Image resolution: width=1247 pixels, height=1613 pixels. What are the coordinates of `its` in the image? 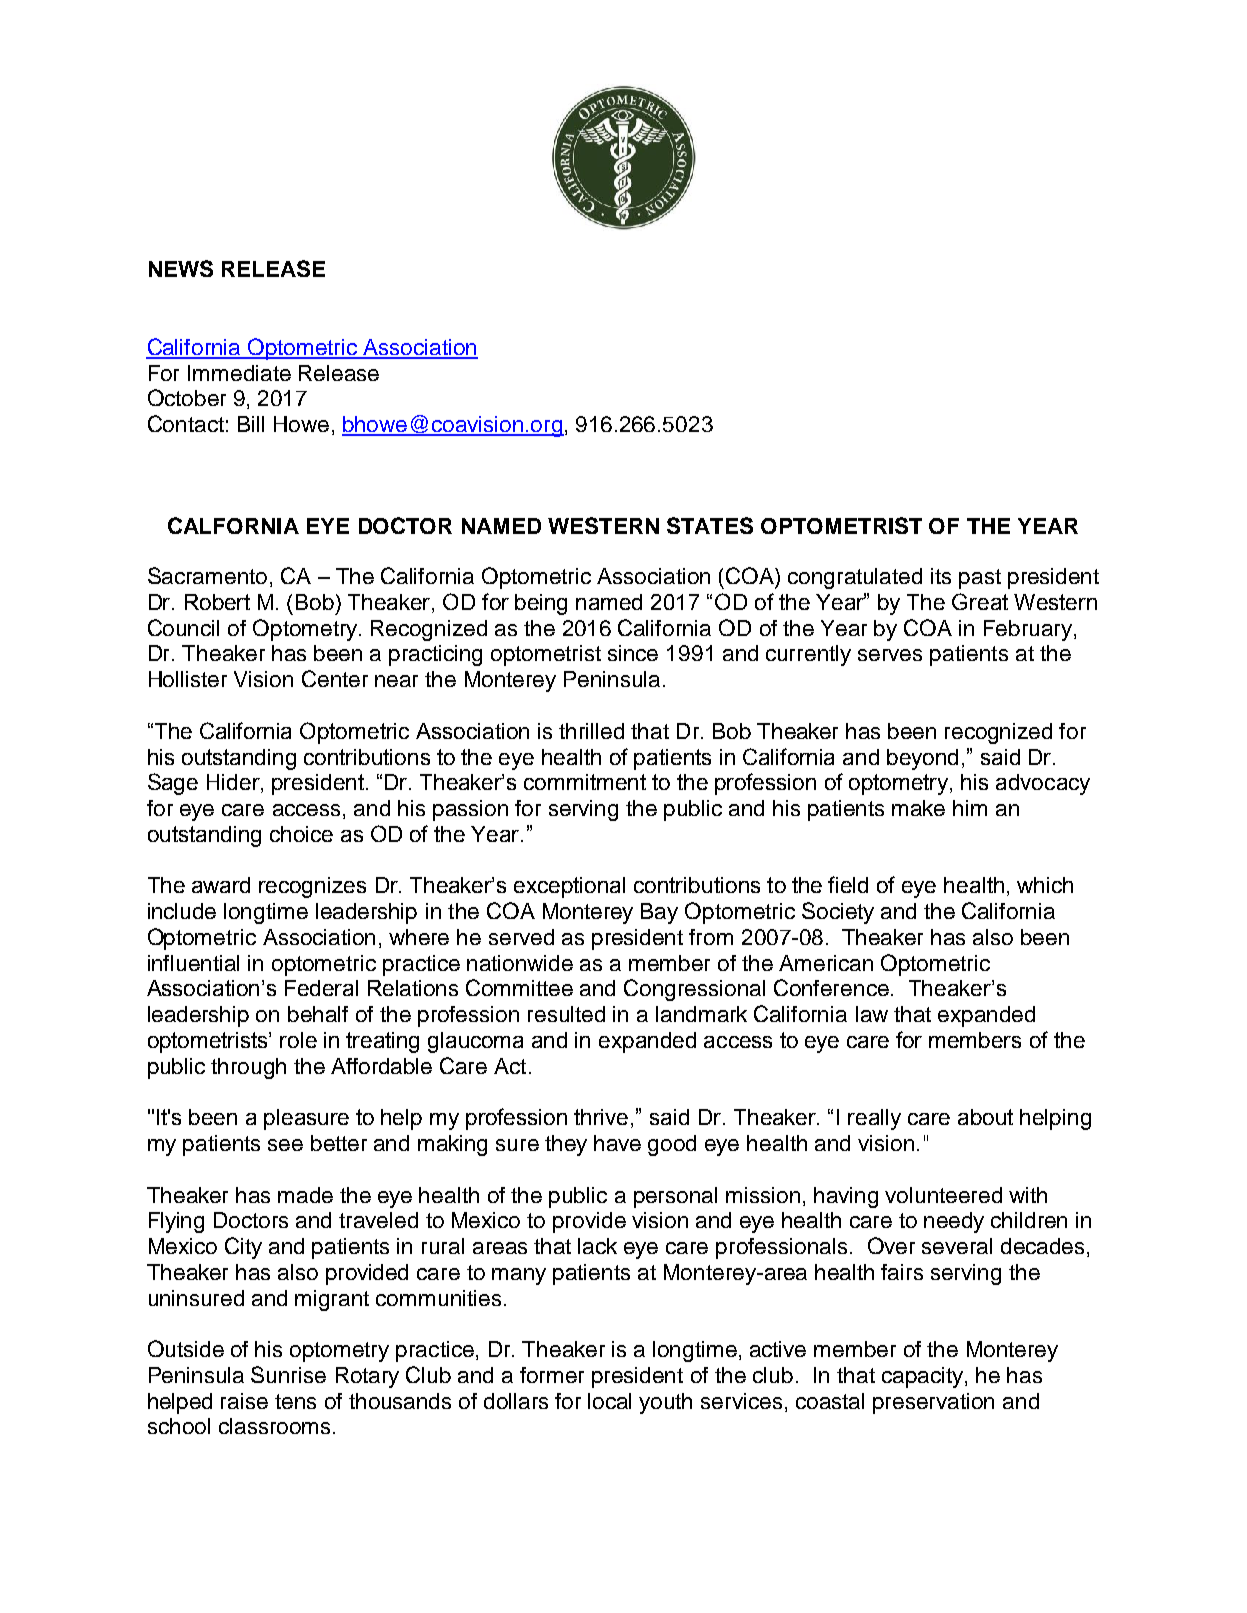 It's located at (941, 576).
